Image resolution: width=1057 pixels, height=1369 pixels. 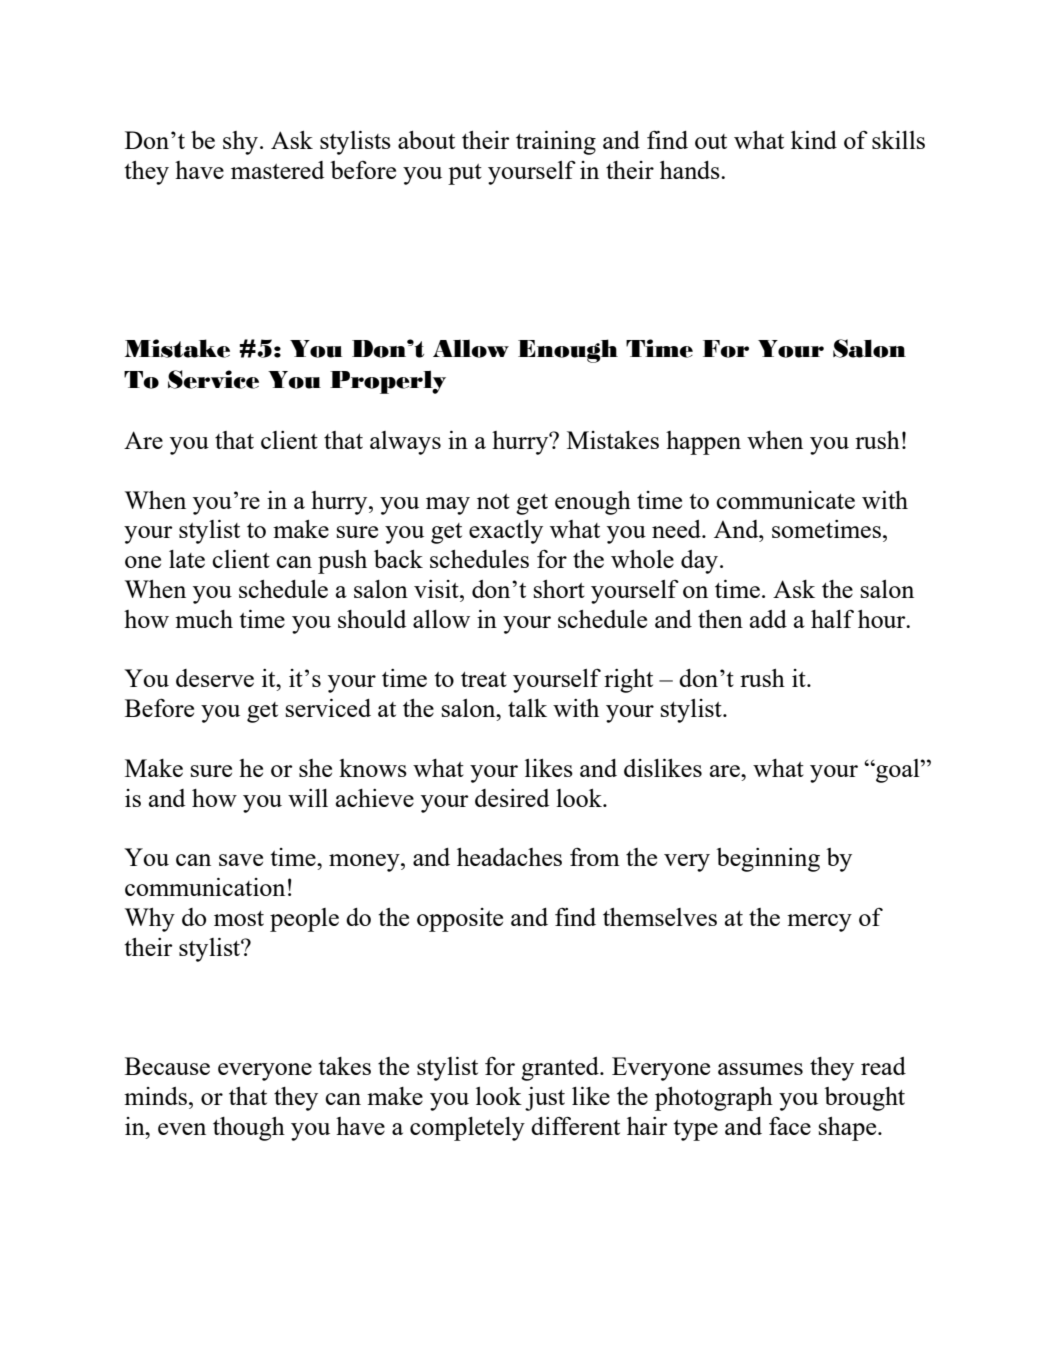 I want to click on desired, so click(x=512, y=798).
